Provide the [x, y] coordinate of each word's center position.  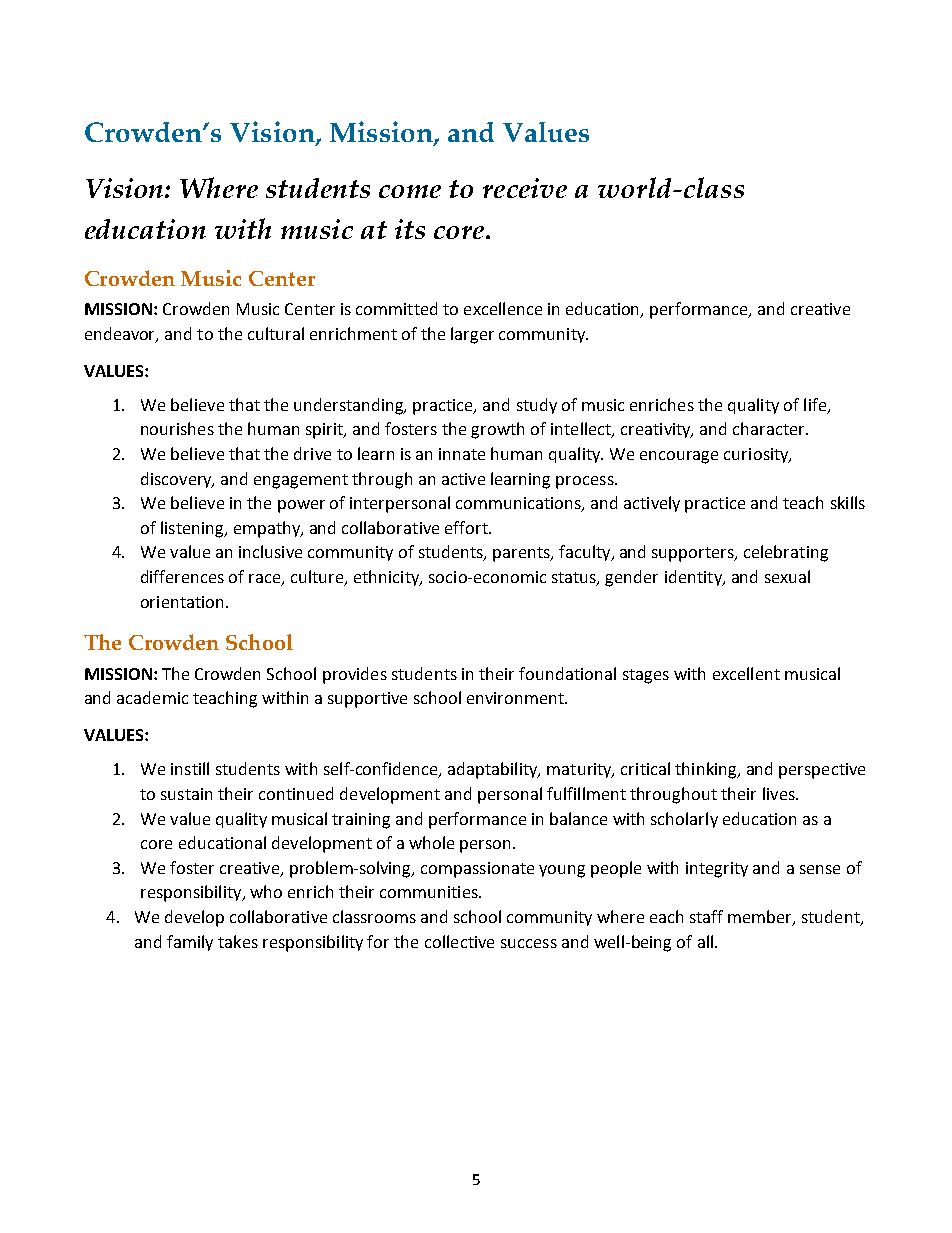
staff [706, 916]
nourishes [177, 428]
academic [152, 697]
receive [525, 188]
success [529, 943]
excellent [746, 673]
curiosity [757, 455]
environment [516, 698]
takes [238, 941]
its [410, 229]
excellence [503, 308]
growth [497, 430]
